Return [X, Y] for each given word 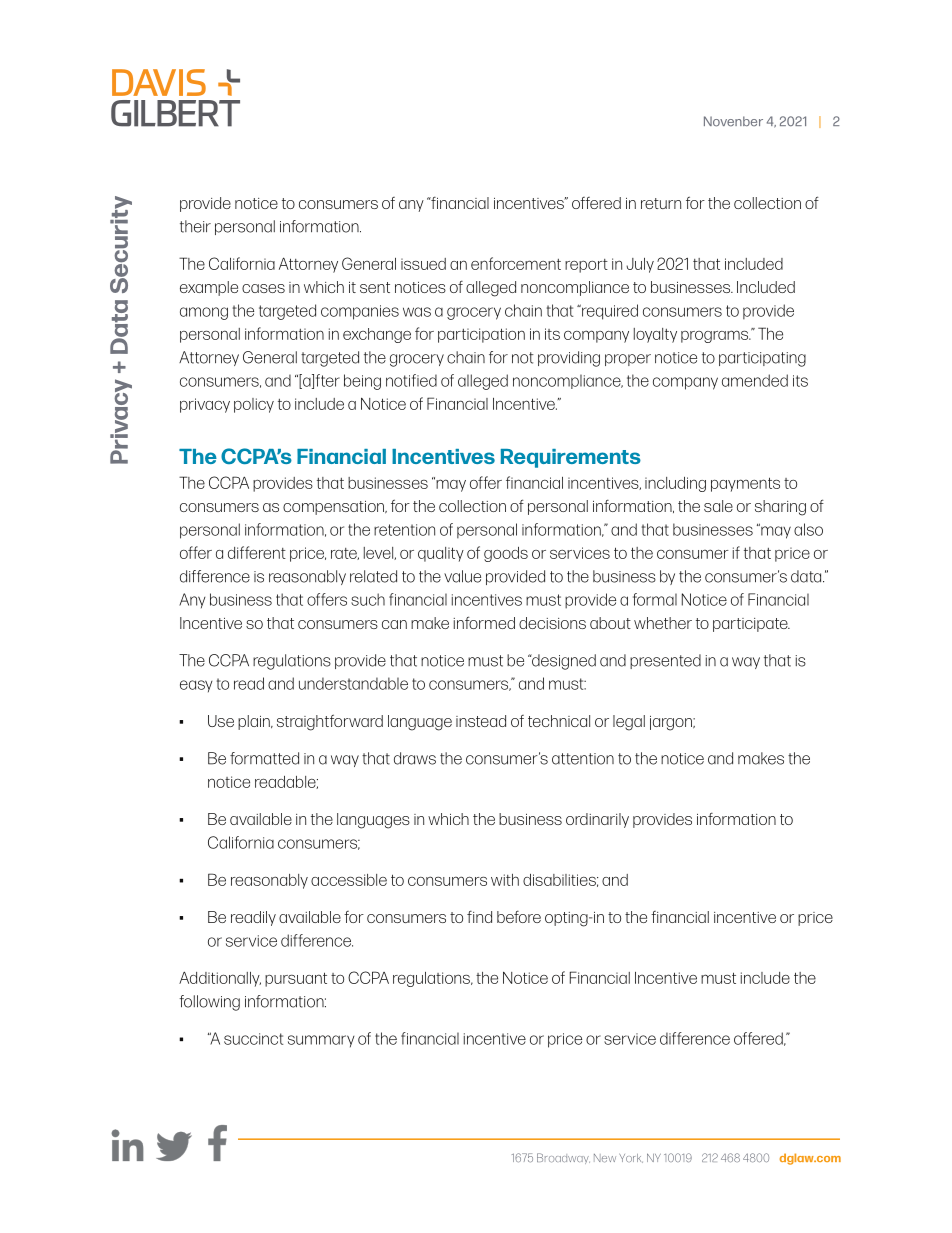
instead [481, 721]
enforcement [516, 263]
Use [221, 721]
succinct [253, 1039]
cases [263, 288]
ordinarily [597, 820]
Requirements [571, 458]
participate [751, 625]
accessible [349, 880]
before [519, 916]
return [661, 203]
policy [254, 405]
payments [745, 484]
